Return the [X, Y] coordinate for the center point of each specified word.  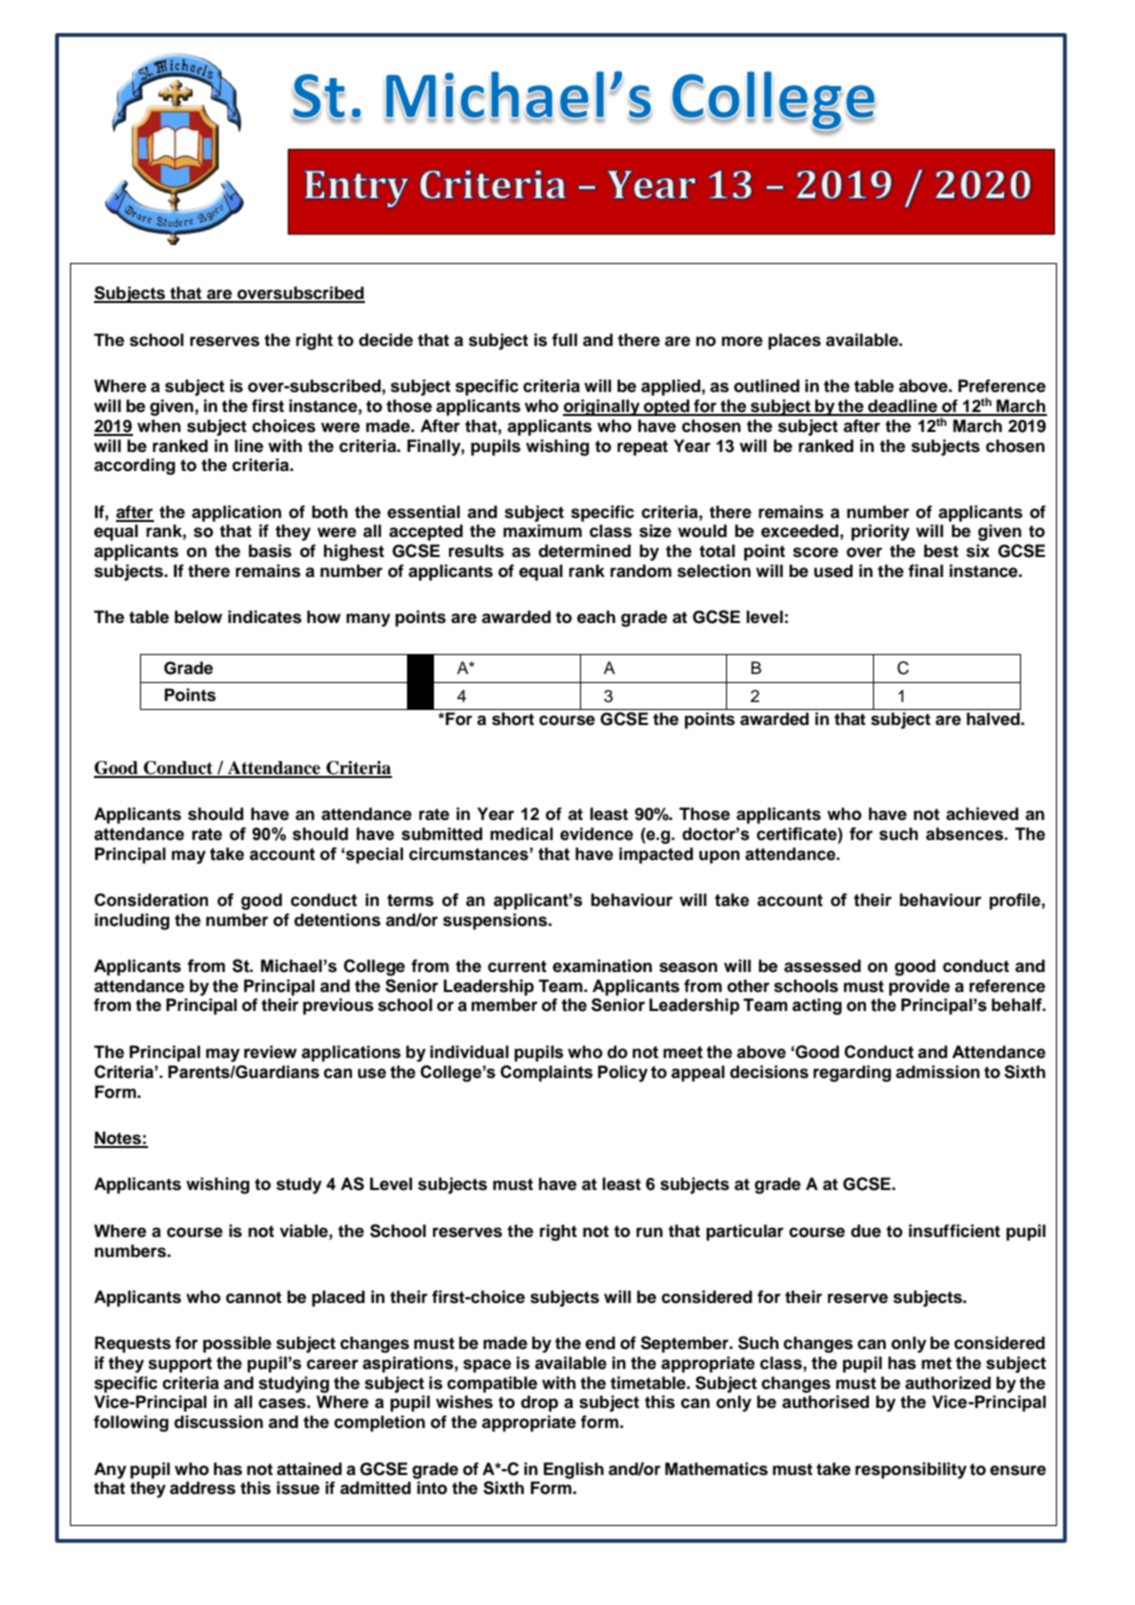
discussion [218, 1422]
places [794, 341]
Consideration [151, 900]
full [564, 339]
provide [919, 987]
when [159, 426]
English [574, 1470]
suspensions [496, 921]
